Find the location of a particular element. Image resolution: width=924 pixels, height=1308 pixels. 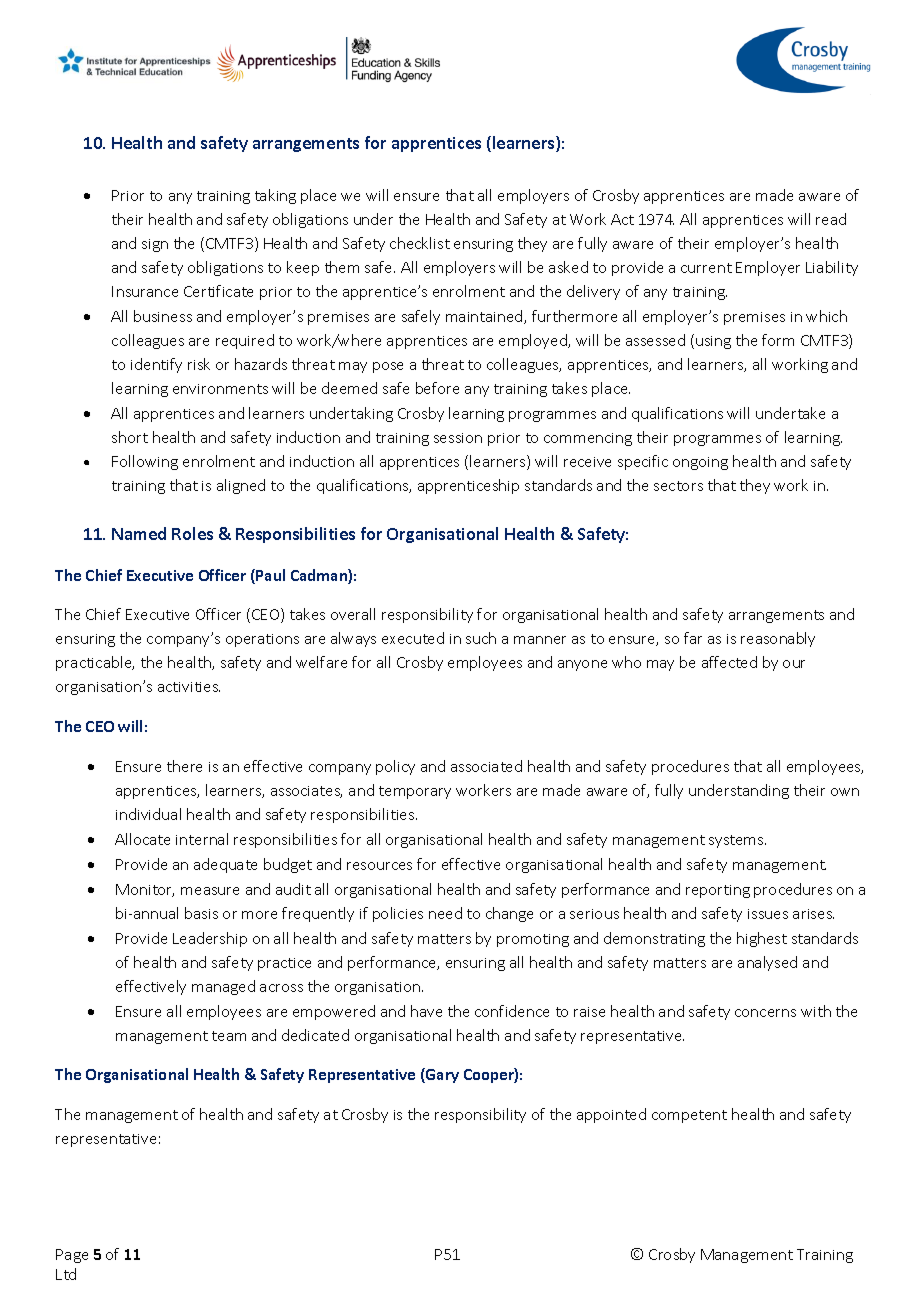

reasonably is located at coordinates (778, 639).
